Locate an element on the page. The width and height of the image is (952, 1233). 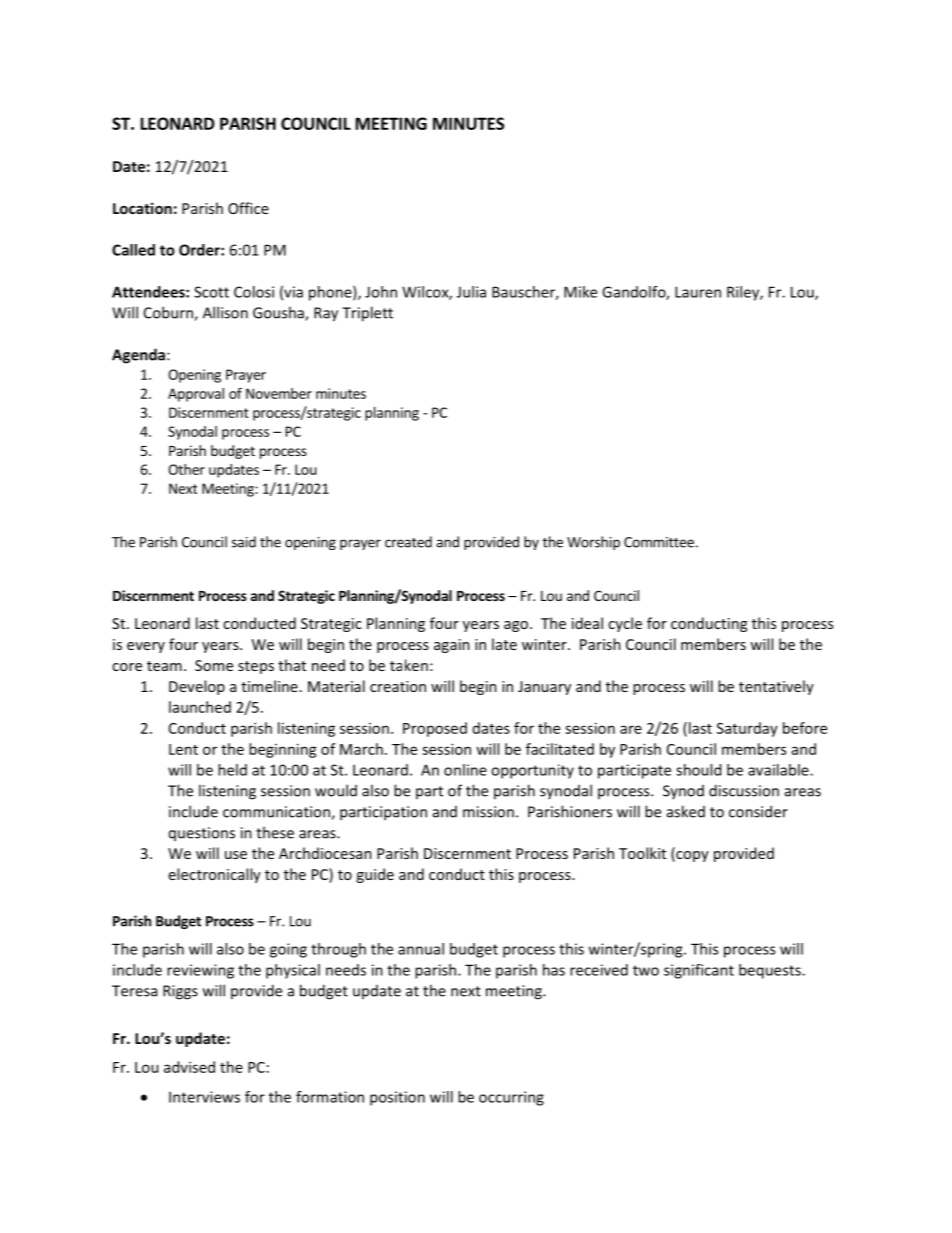
Toolkit is located at coordinates (642, 853).
